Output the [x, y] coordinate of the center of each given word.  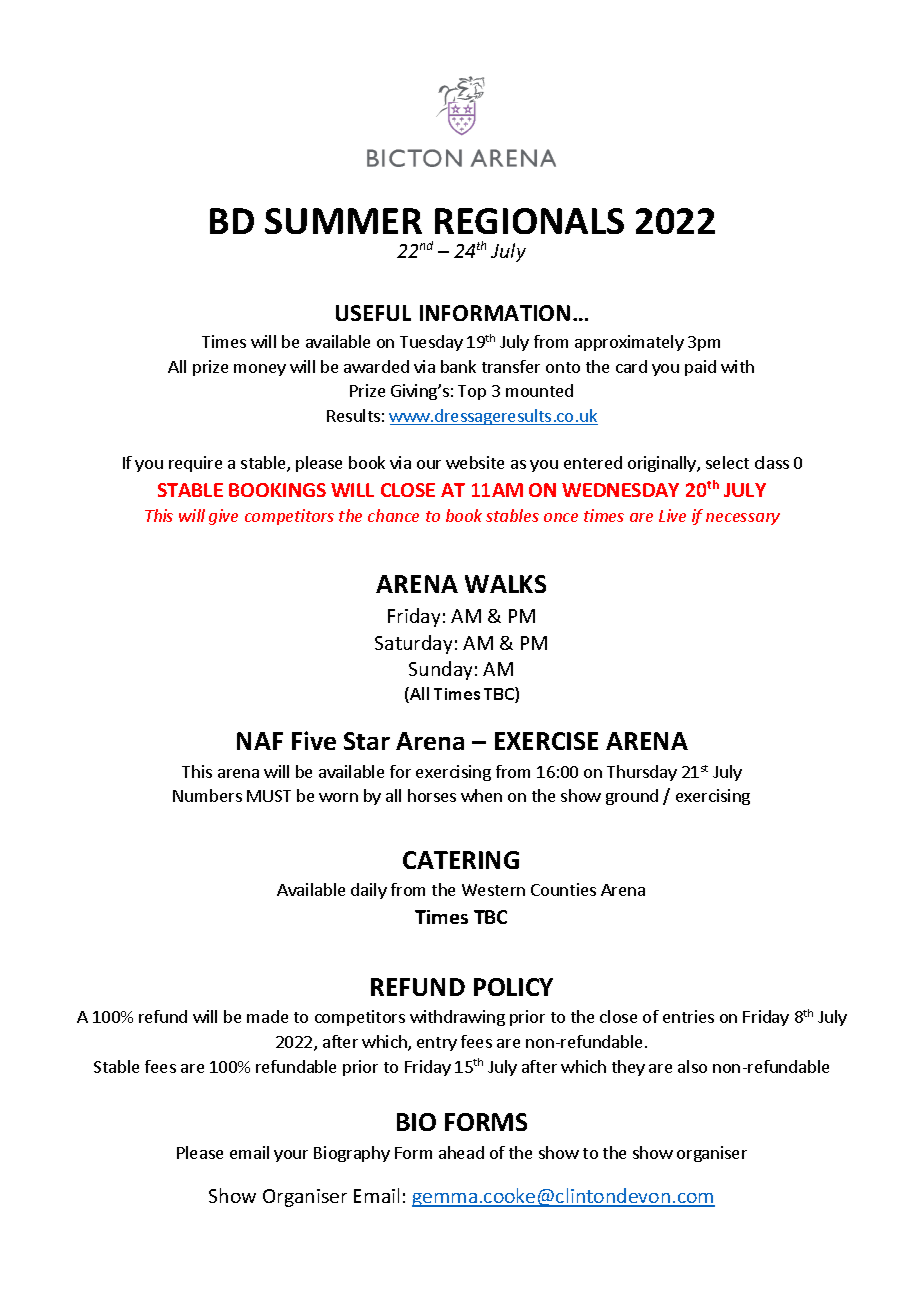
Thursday [642, 773]
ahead [461, 1152]
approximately [629, 343]
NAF [260, 741]
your [291, 1156]
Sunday [440, 670]
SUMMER [343, 221]
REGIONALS [529, 221]
